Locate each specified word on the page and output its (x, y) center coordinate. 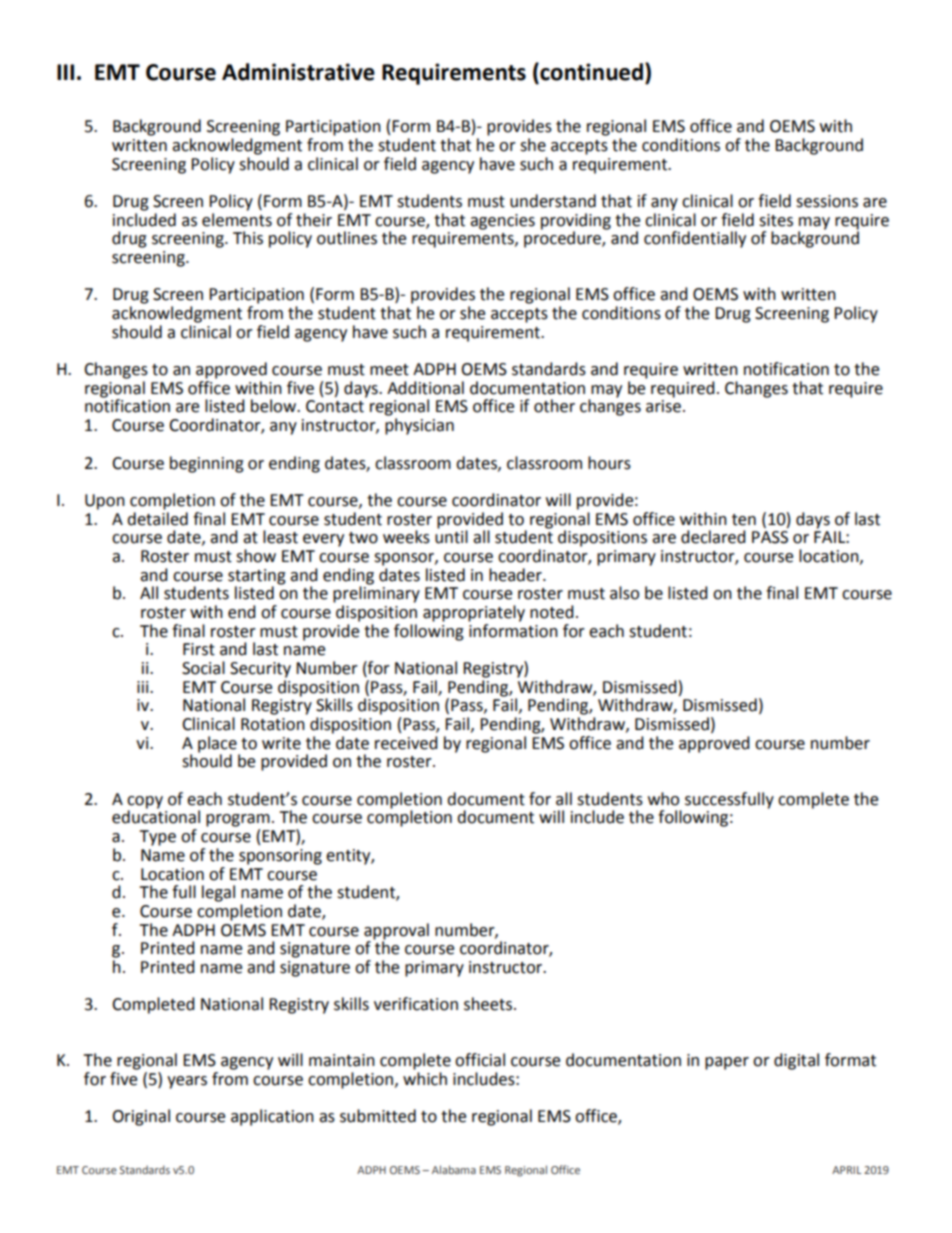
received (406, 743)
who (663, 799)
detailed (157, 517)
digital (796, 1061)
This (248, 238)
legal (218, 893)
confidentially (695, 239)
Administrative (298, 72)
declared (713, 537)
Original (141, 1117)
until (451, 536)
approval (396, 931)
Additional (425, 388)
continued (590, 71)
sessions (827, 201)
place (218, 745)
